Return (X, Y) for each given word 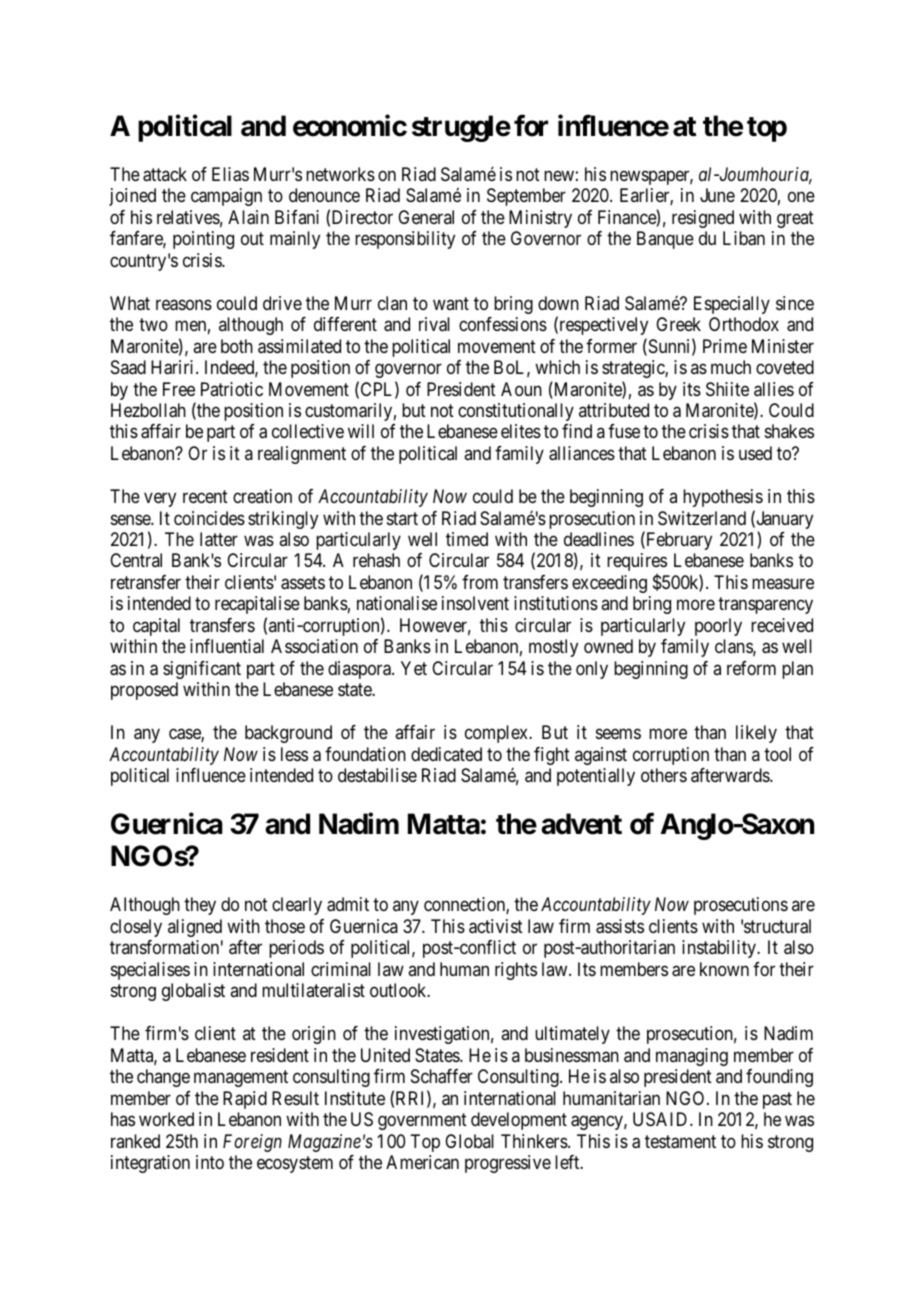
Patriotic (232, 389)
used (755, 453)
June (717, 195)
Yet (414, 668)
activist (496, 926)
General (426, 217)
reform (751, 668)
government (422, 1121)
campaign (226, 197)
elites (521, 431)
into (210, 1162)
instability (720, 949)
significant (202, 670)
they (200, 906)
